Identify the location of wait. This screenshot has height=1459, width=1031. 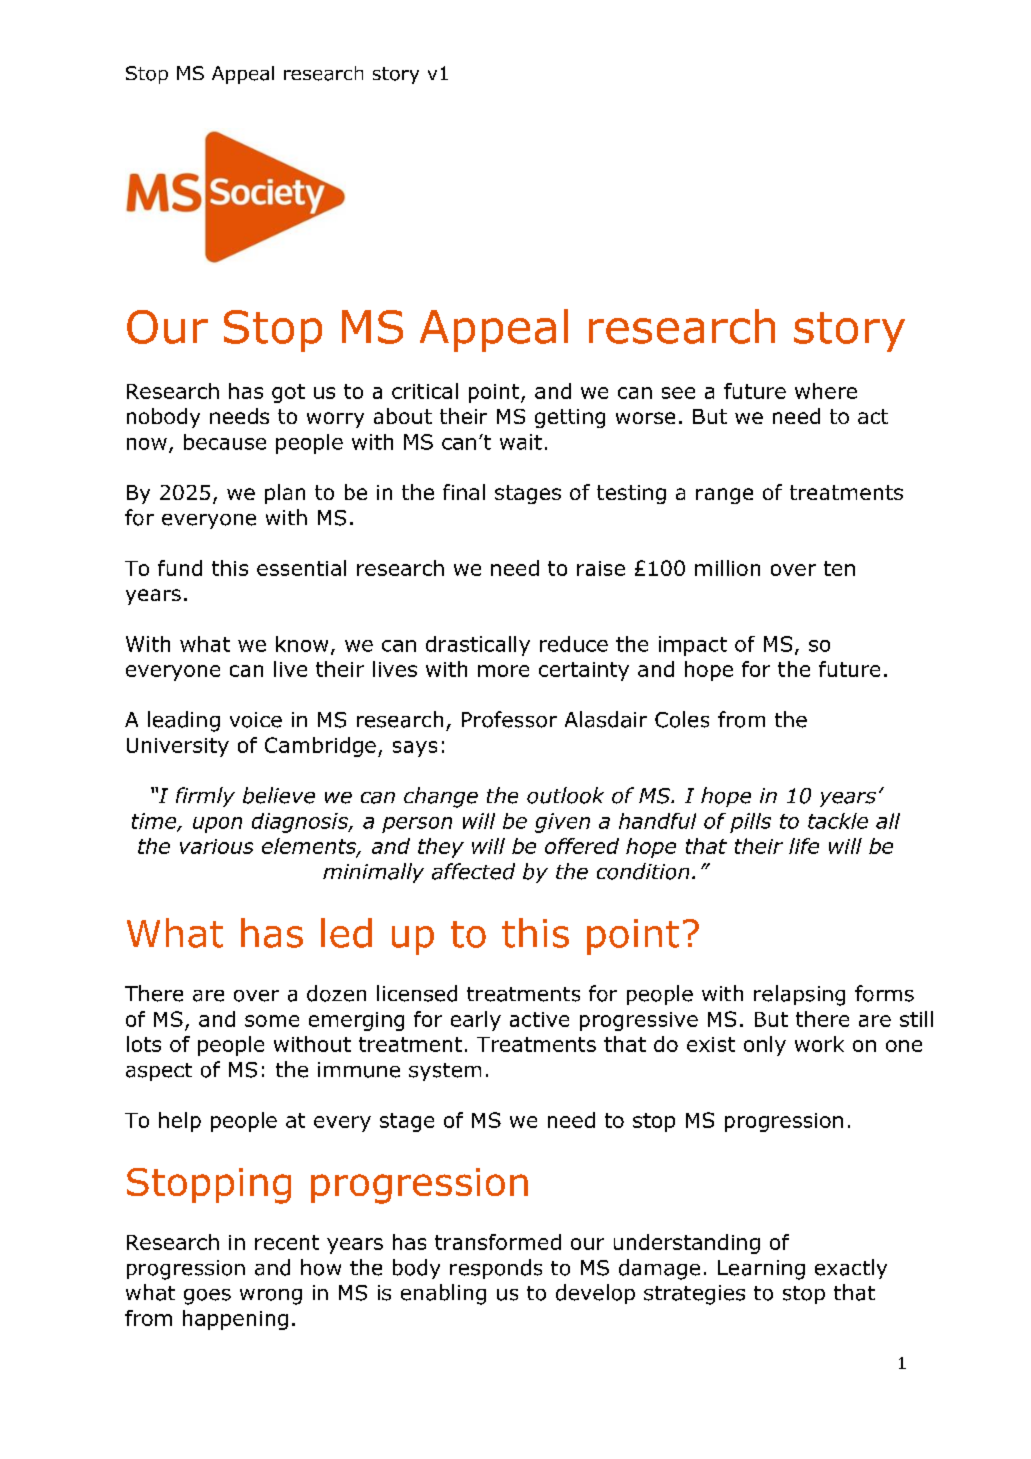
(521, 442).
